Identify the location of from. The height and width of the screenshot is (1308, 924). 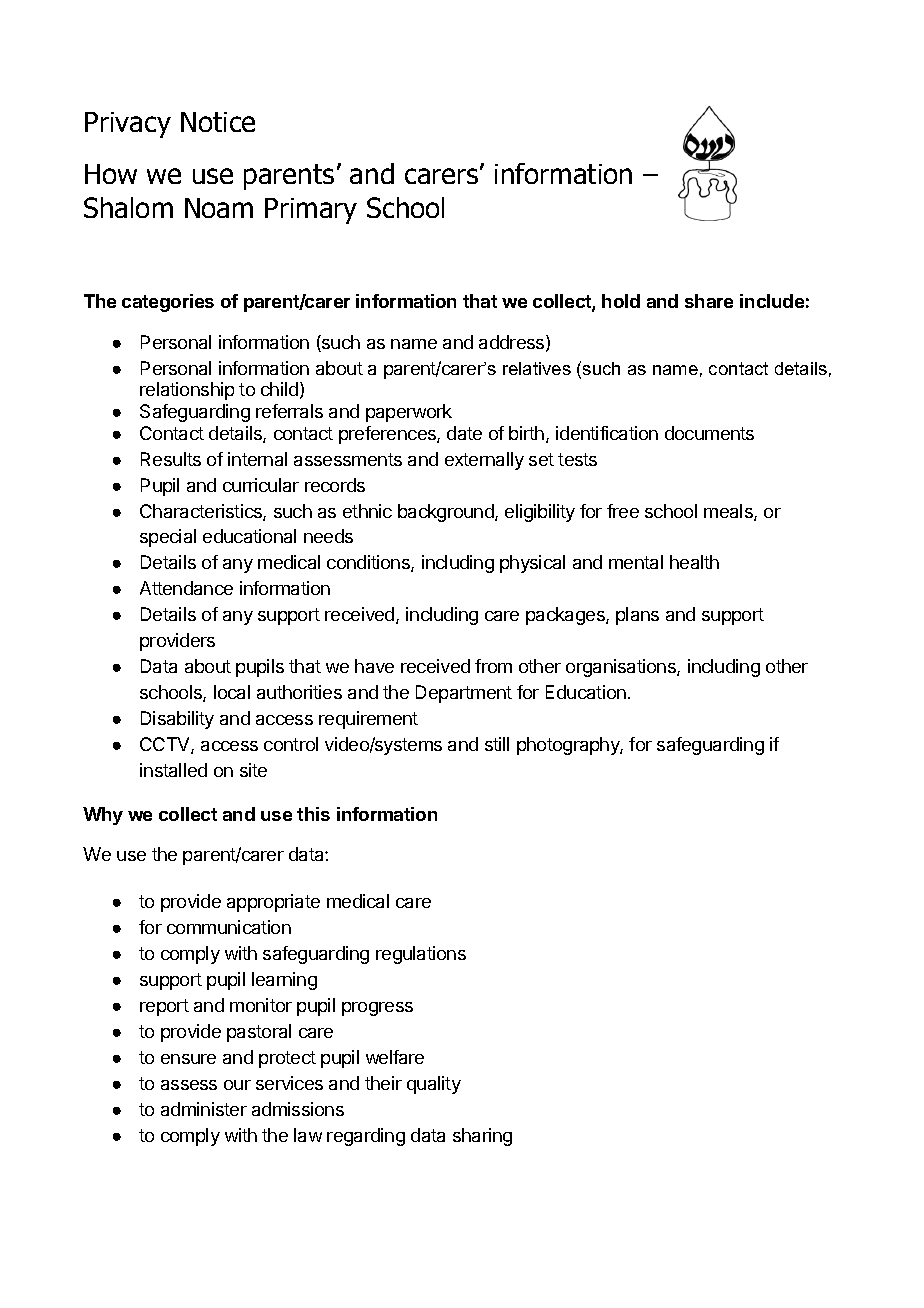
(493, 666).
